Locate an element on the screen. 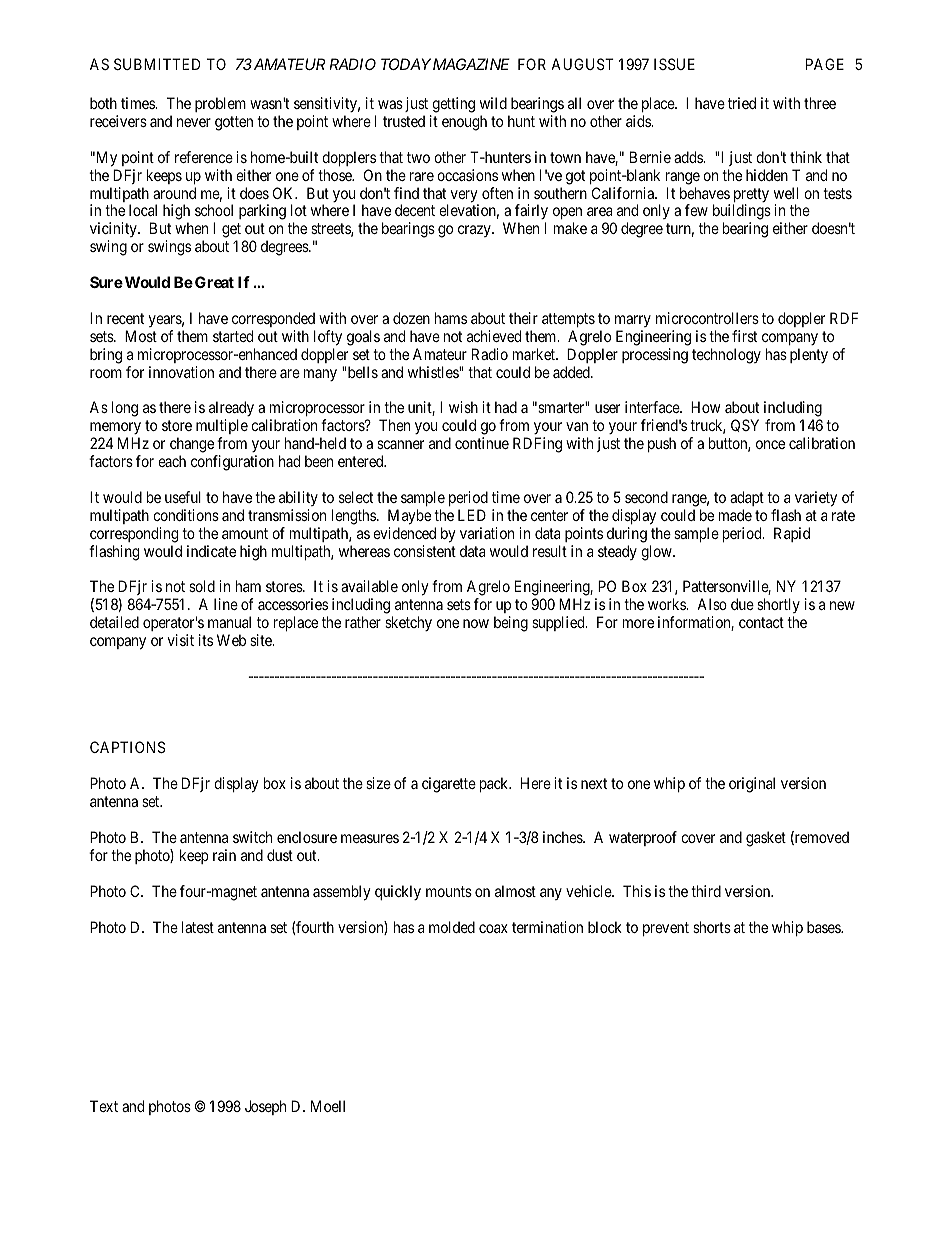 This screenshot has width=952, height=1233. push is located at coordinates (662, 444).
